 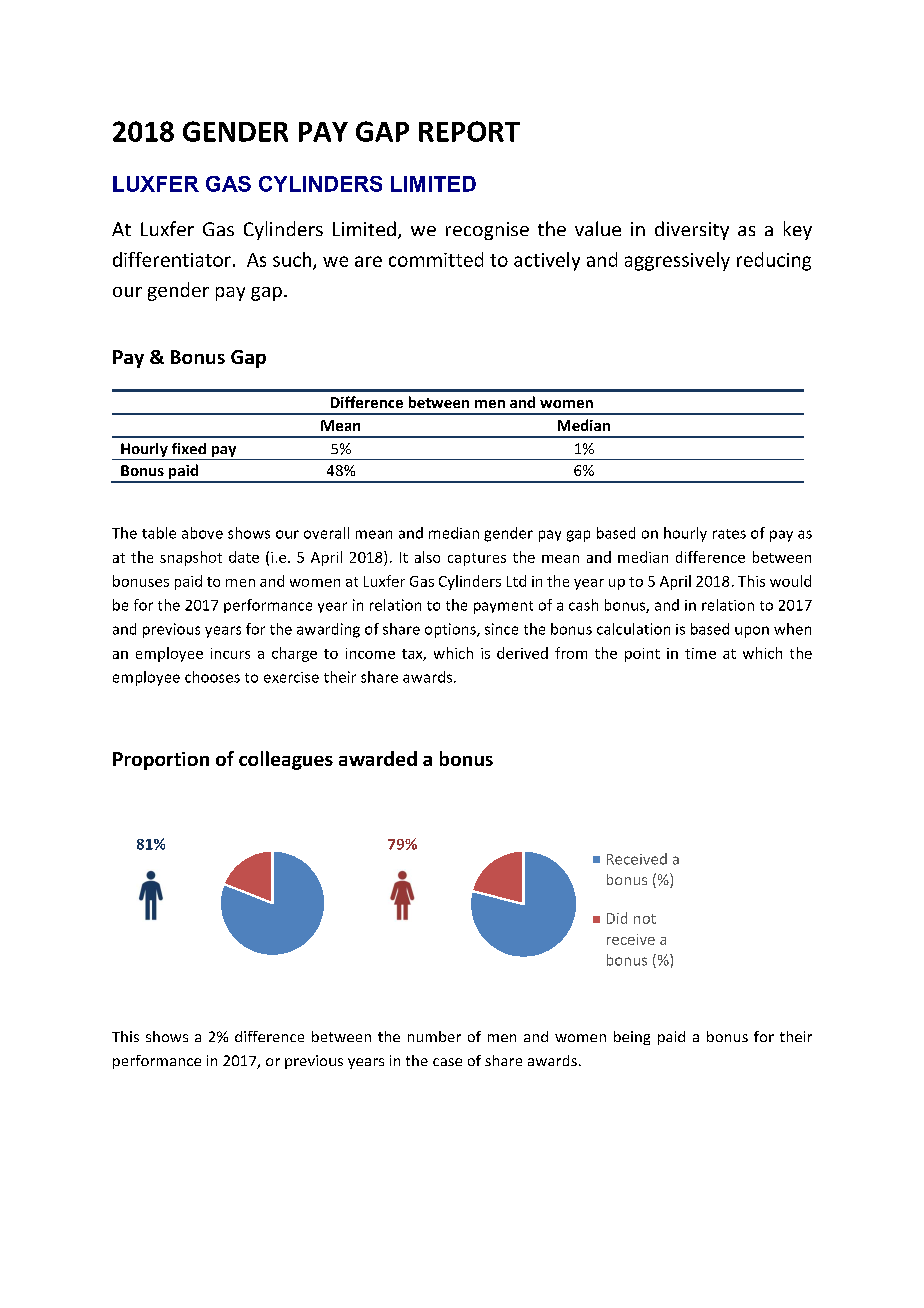 I want to click on number, so click(x=434, y=1036).
